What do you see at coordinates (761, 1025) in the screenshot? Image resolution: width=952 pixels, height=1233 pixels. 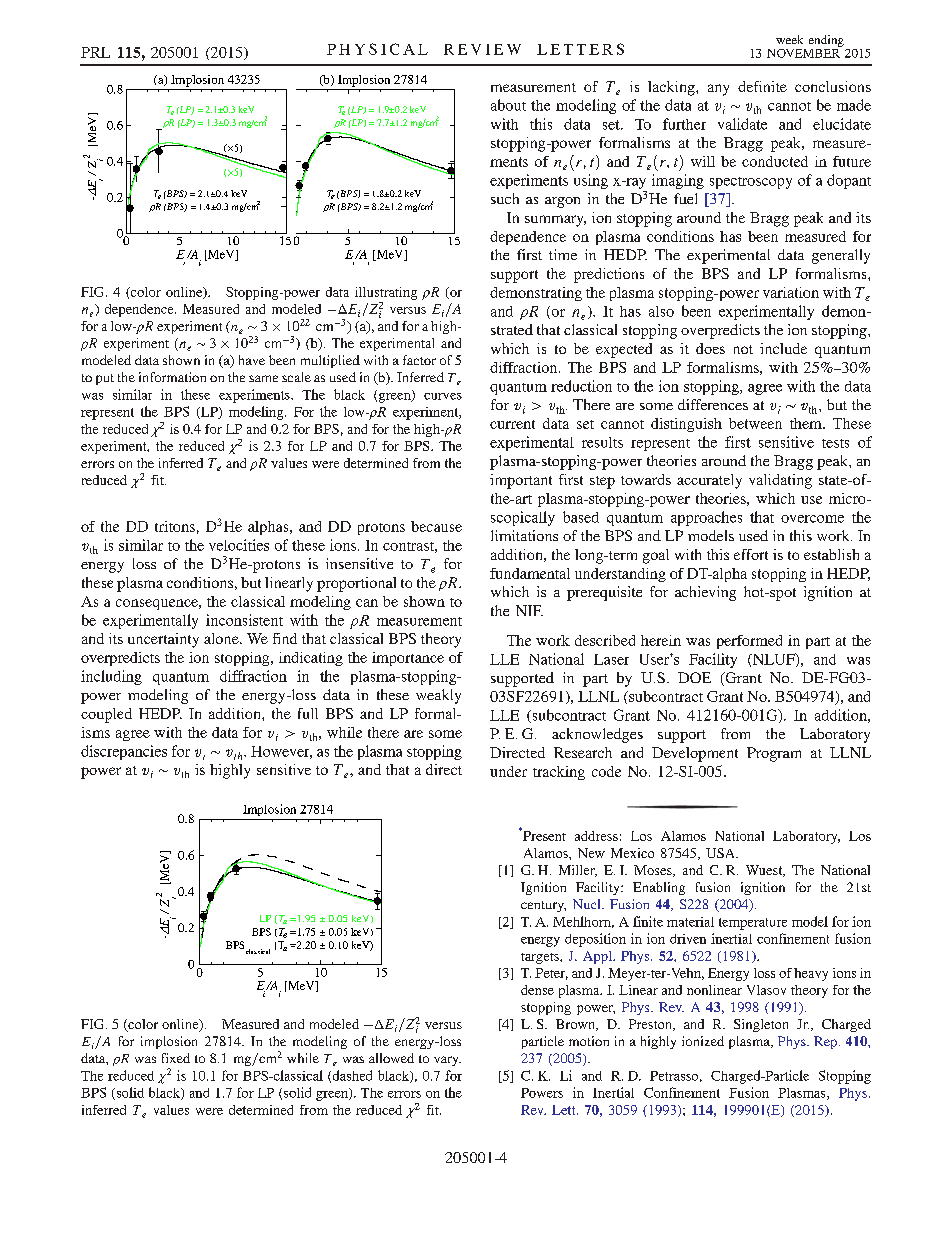 I see `Singleton` at bounding box center [761, 1025].
